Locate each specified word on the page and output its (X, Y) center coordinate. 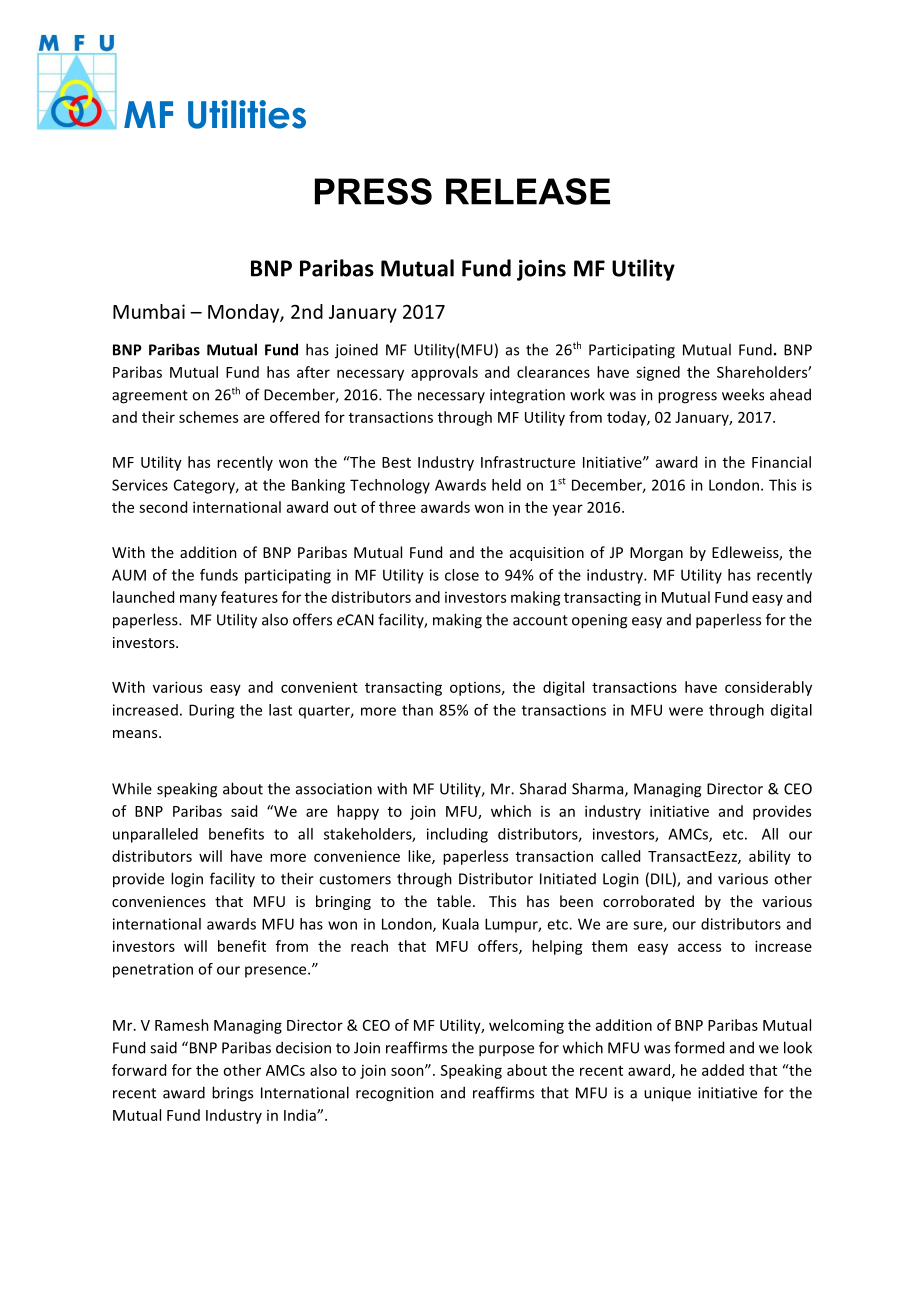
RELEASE (528, 191)
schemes (208, 417)
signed (658, 373)
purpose (506, 1051)
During (211, 711)
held (506, 485)
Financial (781, 462)
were (686, 711)
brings (232, 1094)
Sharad (543, 788)
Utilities (247, 114)
